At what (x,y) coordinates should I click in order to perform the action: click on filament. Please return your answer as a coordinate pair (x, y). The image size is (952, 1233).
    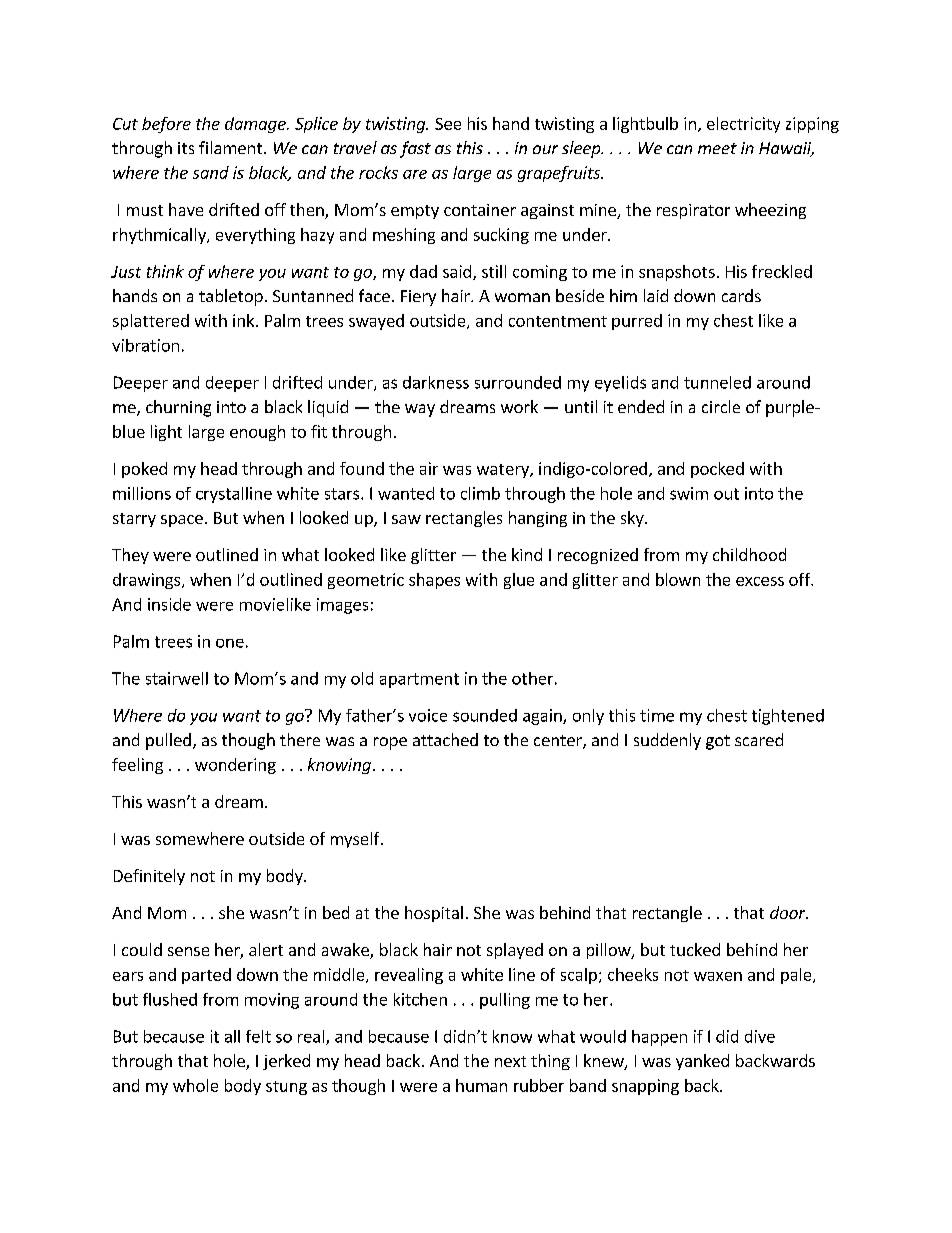
    Looking at the image, I should click on (232, 147).
